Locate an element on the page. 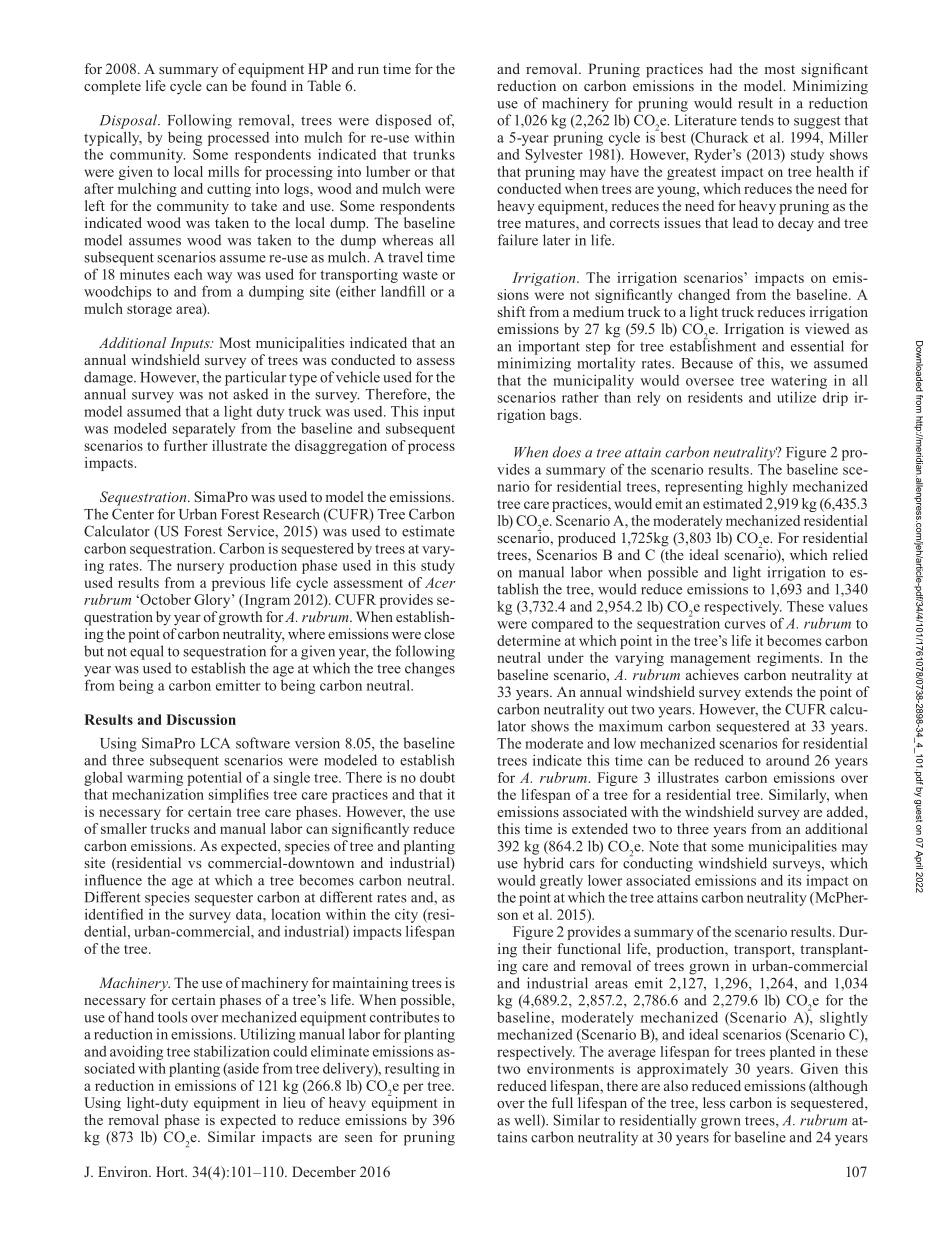 The width and height of the document is (952, 1233). smaller is located at coordinates (124, 828).
